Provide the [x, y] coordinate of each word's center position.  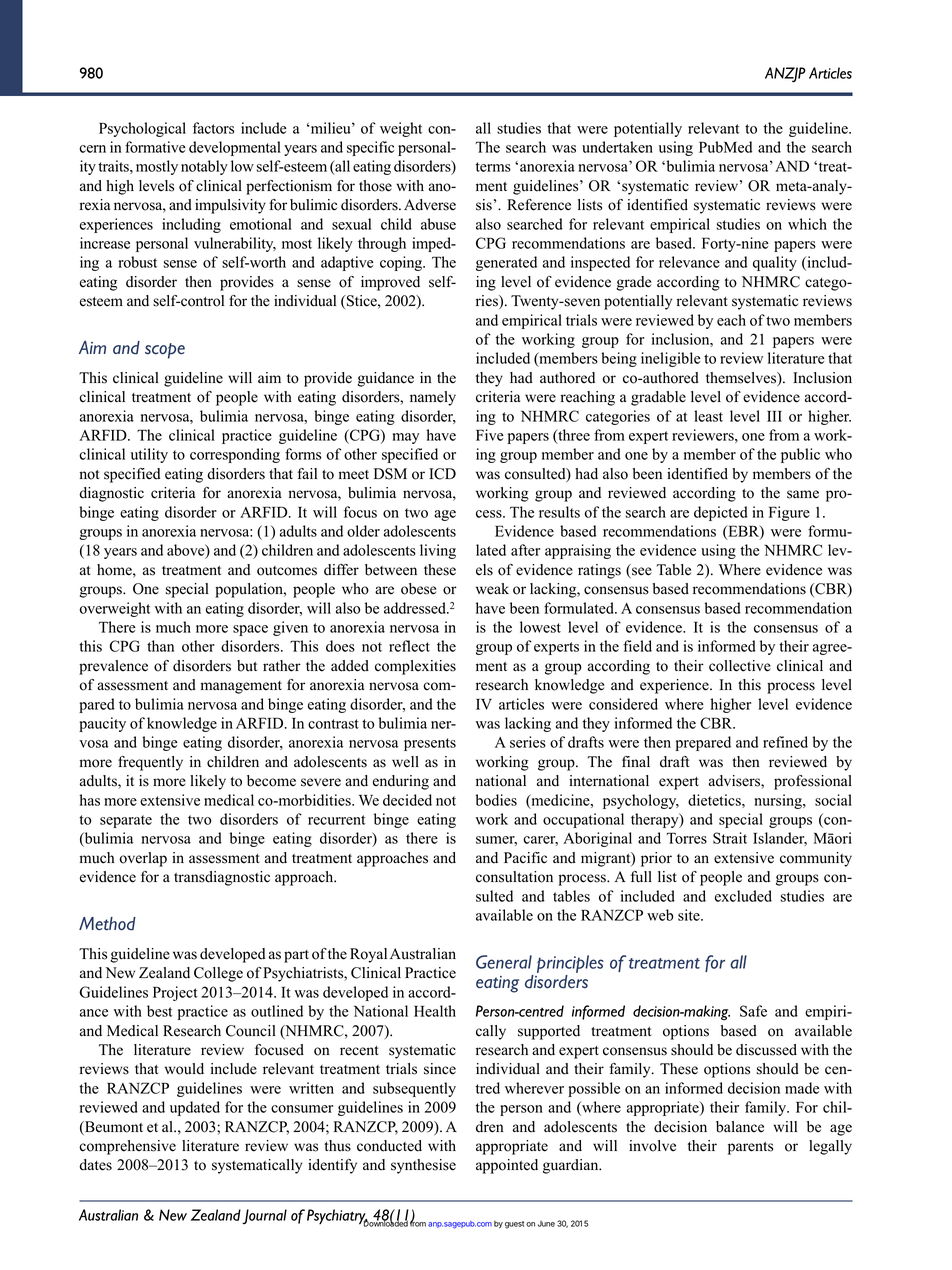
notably [204, 167]
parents [750, 1148]
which [807, 224]
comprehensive [127, 1147]
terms [493, 167]
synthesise [423, 1166]
